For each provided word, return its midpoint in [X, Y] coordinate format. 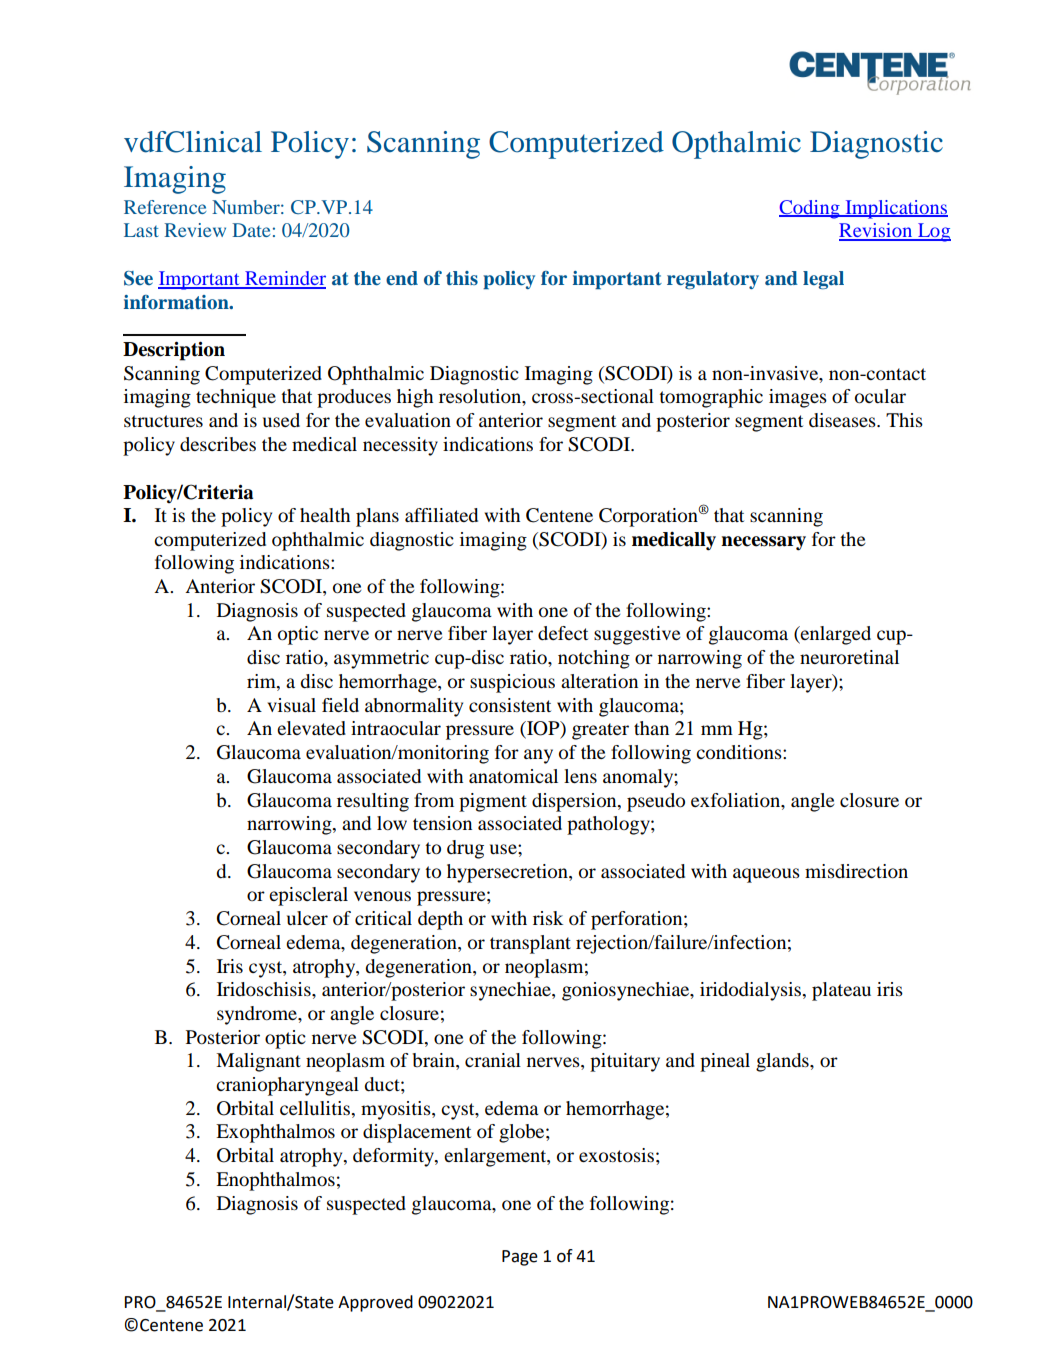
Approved [375, 1303]
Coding [810, 209]
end [402, 278]
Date [251, 230]
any [538, 756]
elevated [311, 728]
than [651, 728]
